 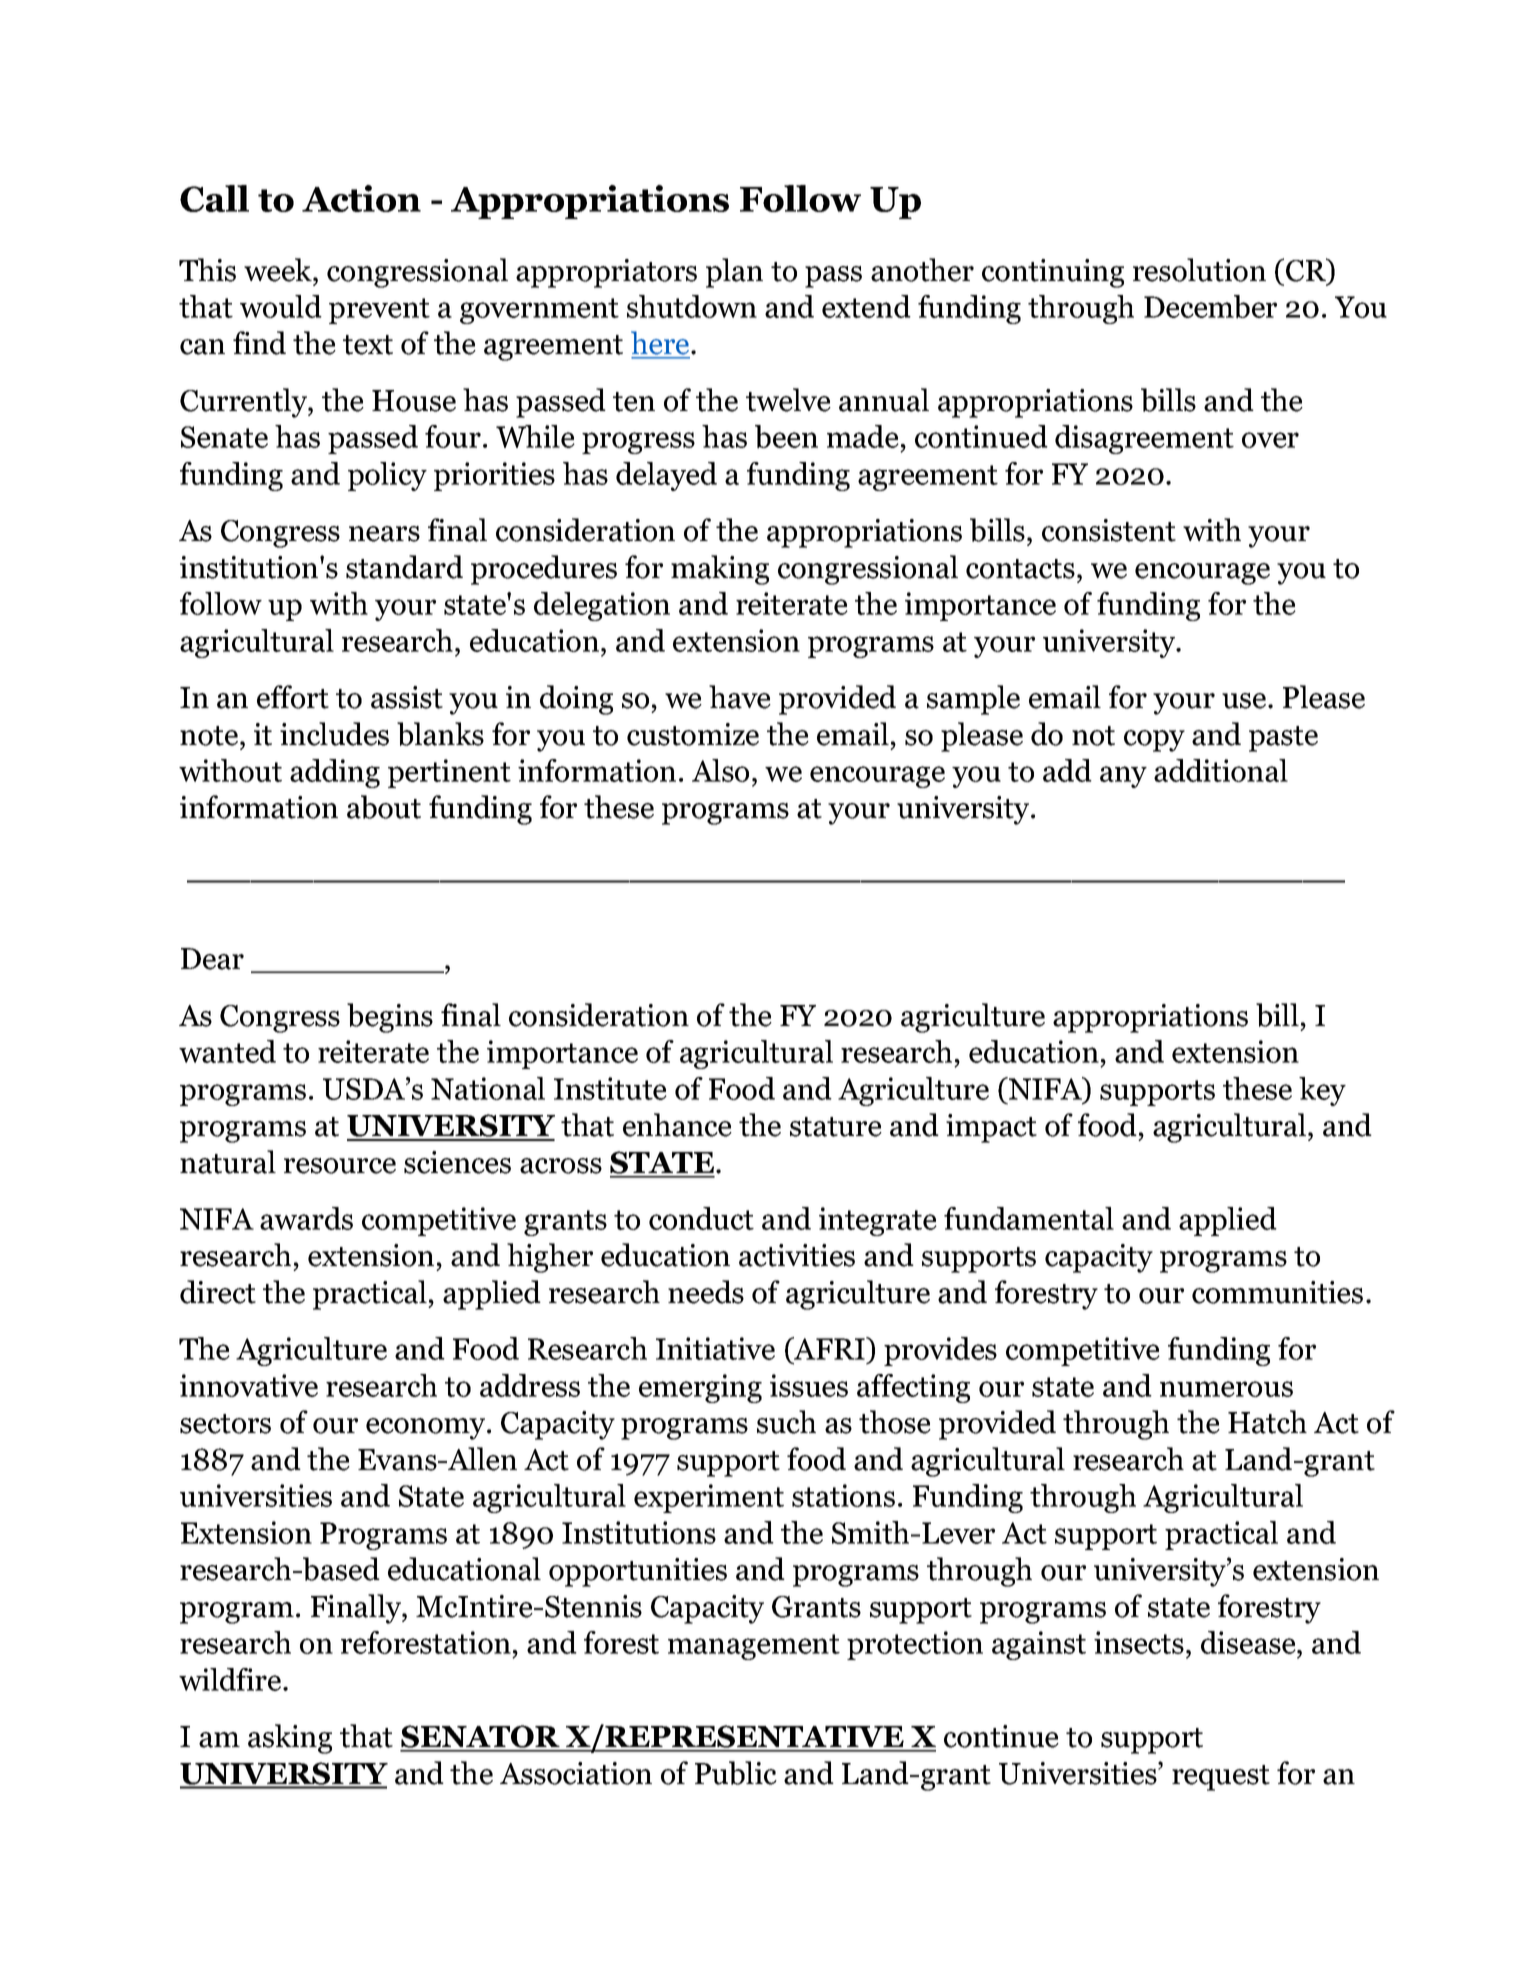 What do you see at coordinates (1199, 270) in the screenshot?
I see `resolution` at bounding box center [1199, 270].
